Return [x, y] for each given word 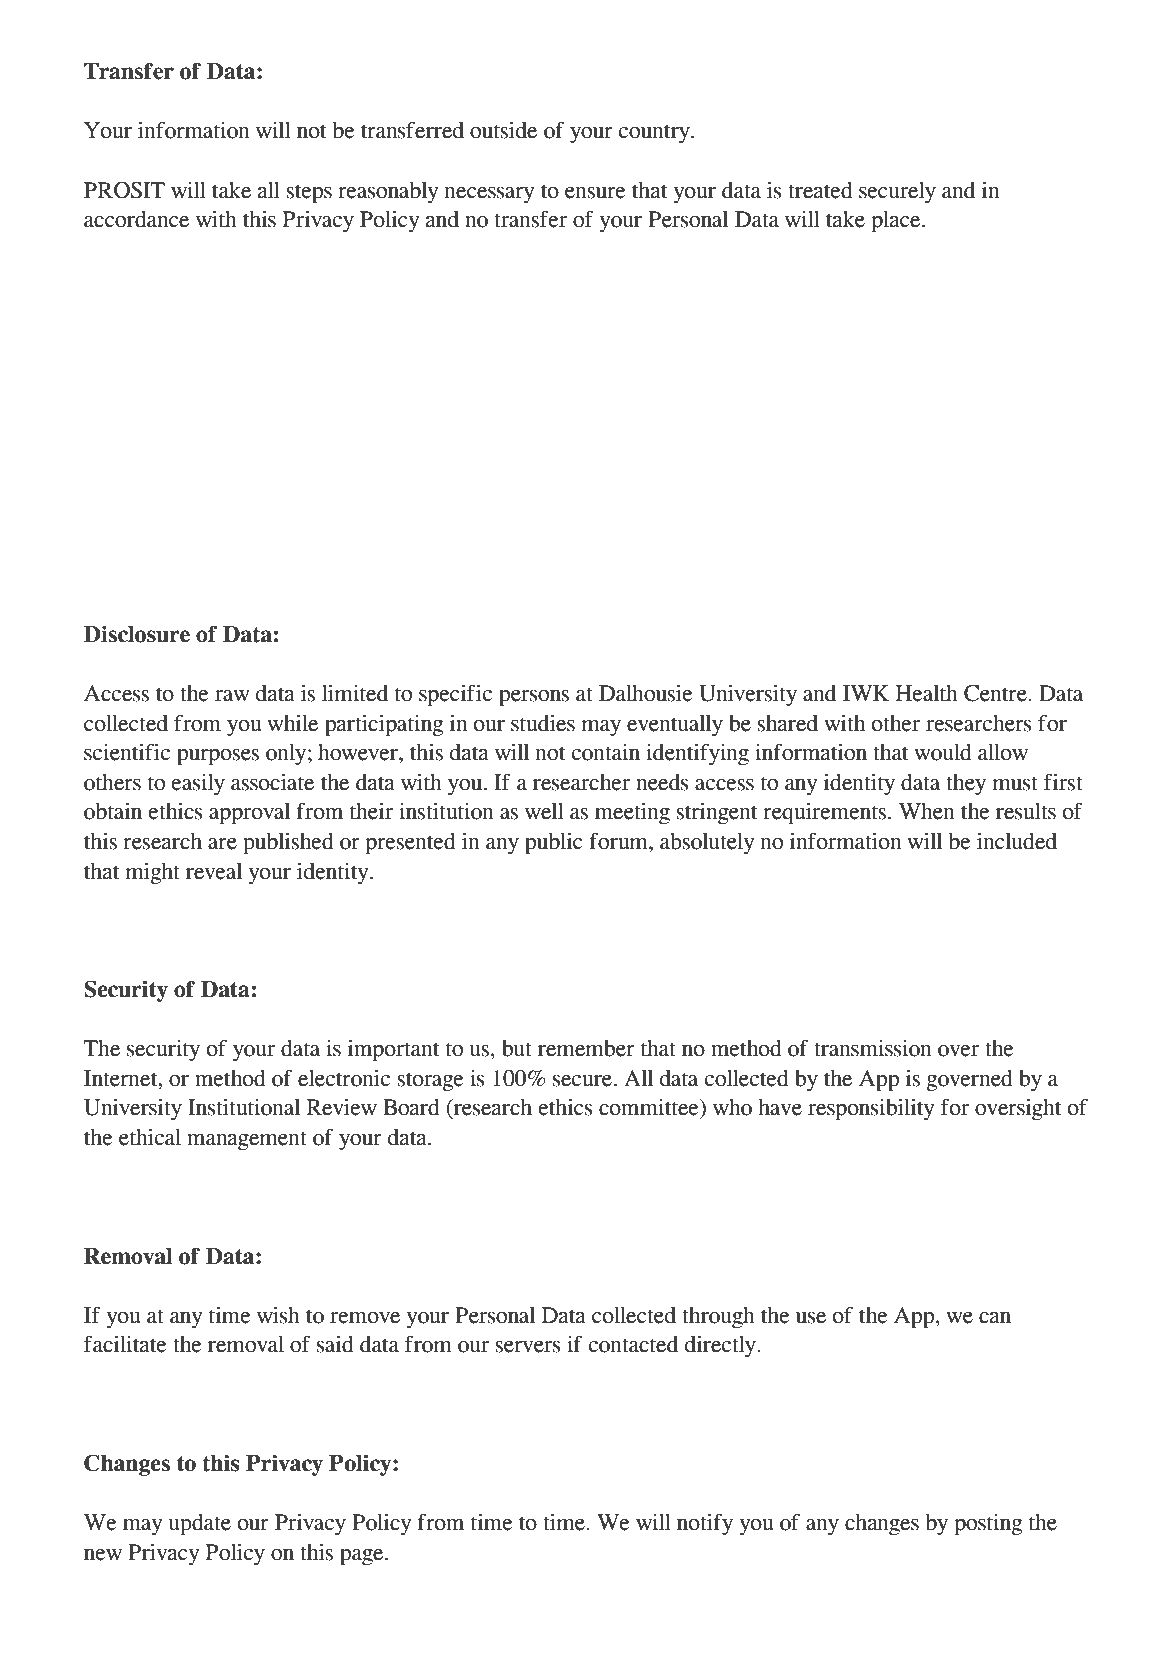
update [199, 1525]
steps [309, 194]
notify [705, 1524]
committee [650, 1107]
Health [927, 693]
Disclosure [137, 634]
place [897, 222]
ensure [595, 193]
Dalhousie [646, 693]
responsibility [871, 1109]
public [554, 843]
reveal [214, 871]
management [247, 1140]
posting [989, 1525]
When [927, 811]
